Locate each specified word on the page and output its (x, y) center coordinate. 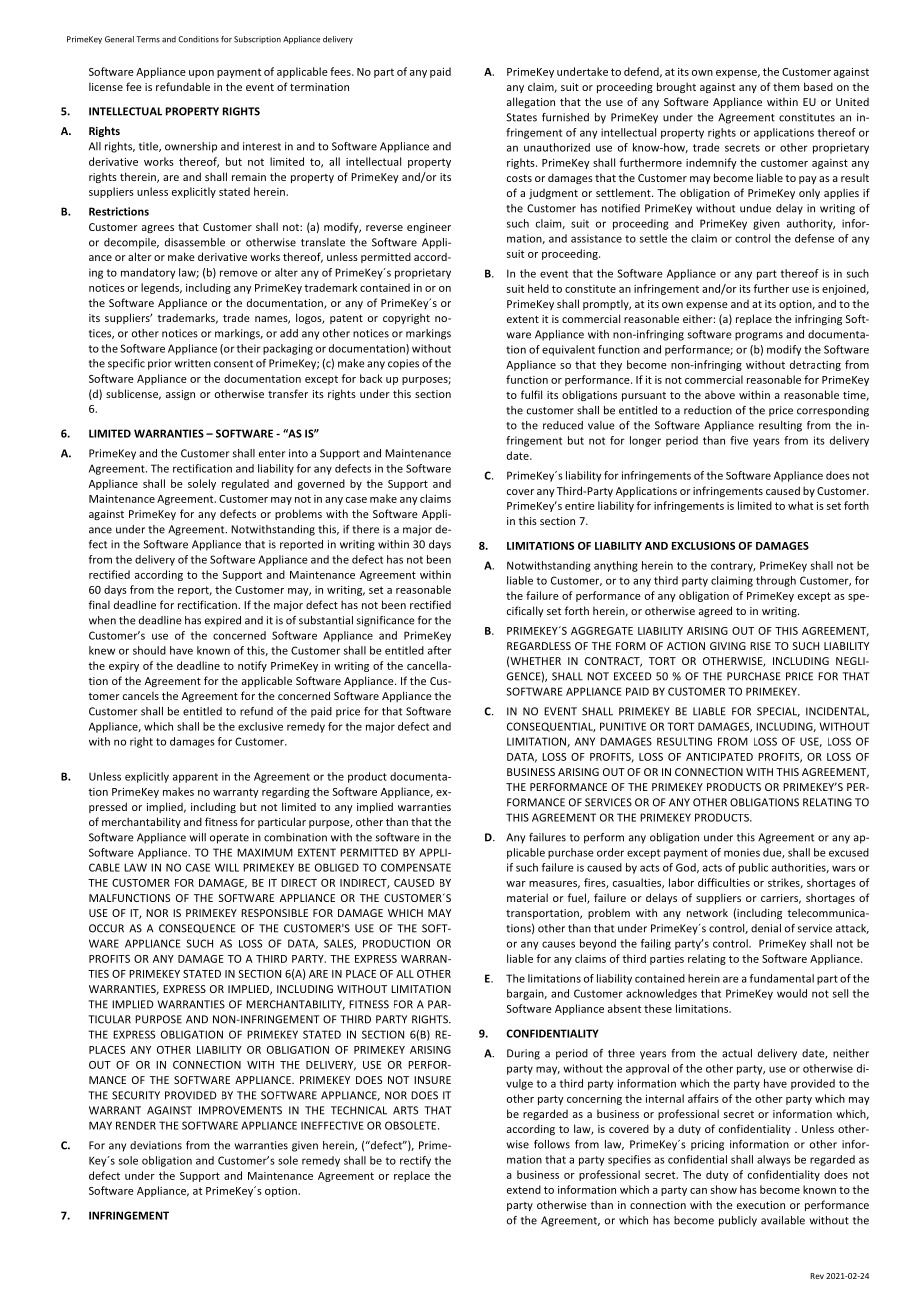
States (521, 117)
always (774, 1160)
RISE (760, 646)
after (440, 650)
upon (201, 74)
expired (223, 621)
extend (524, 1189)
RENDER (136, 1125)
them (786, 86)
